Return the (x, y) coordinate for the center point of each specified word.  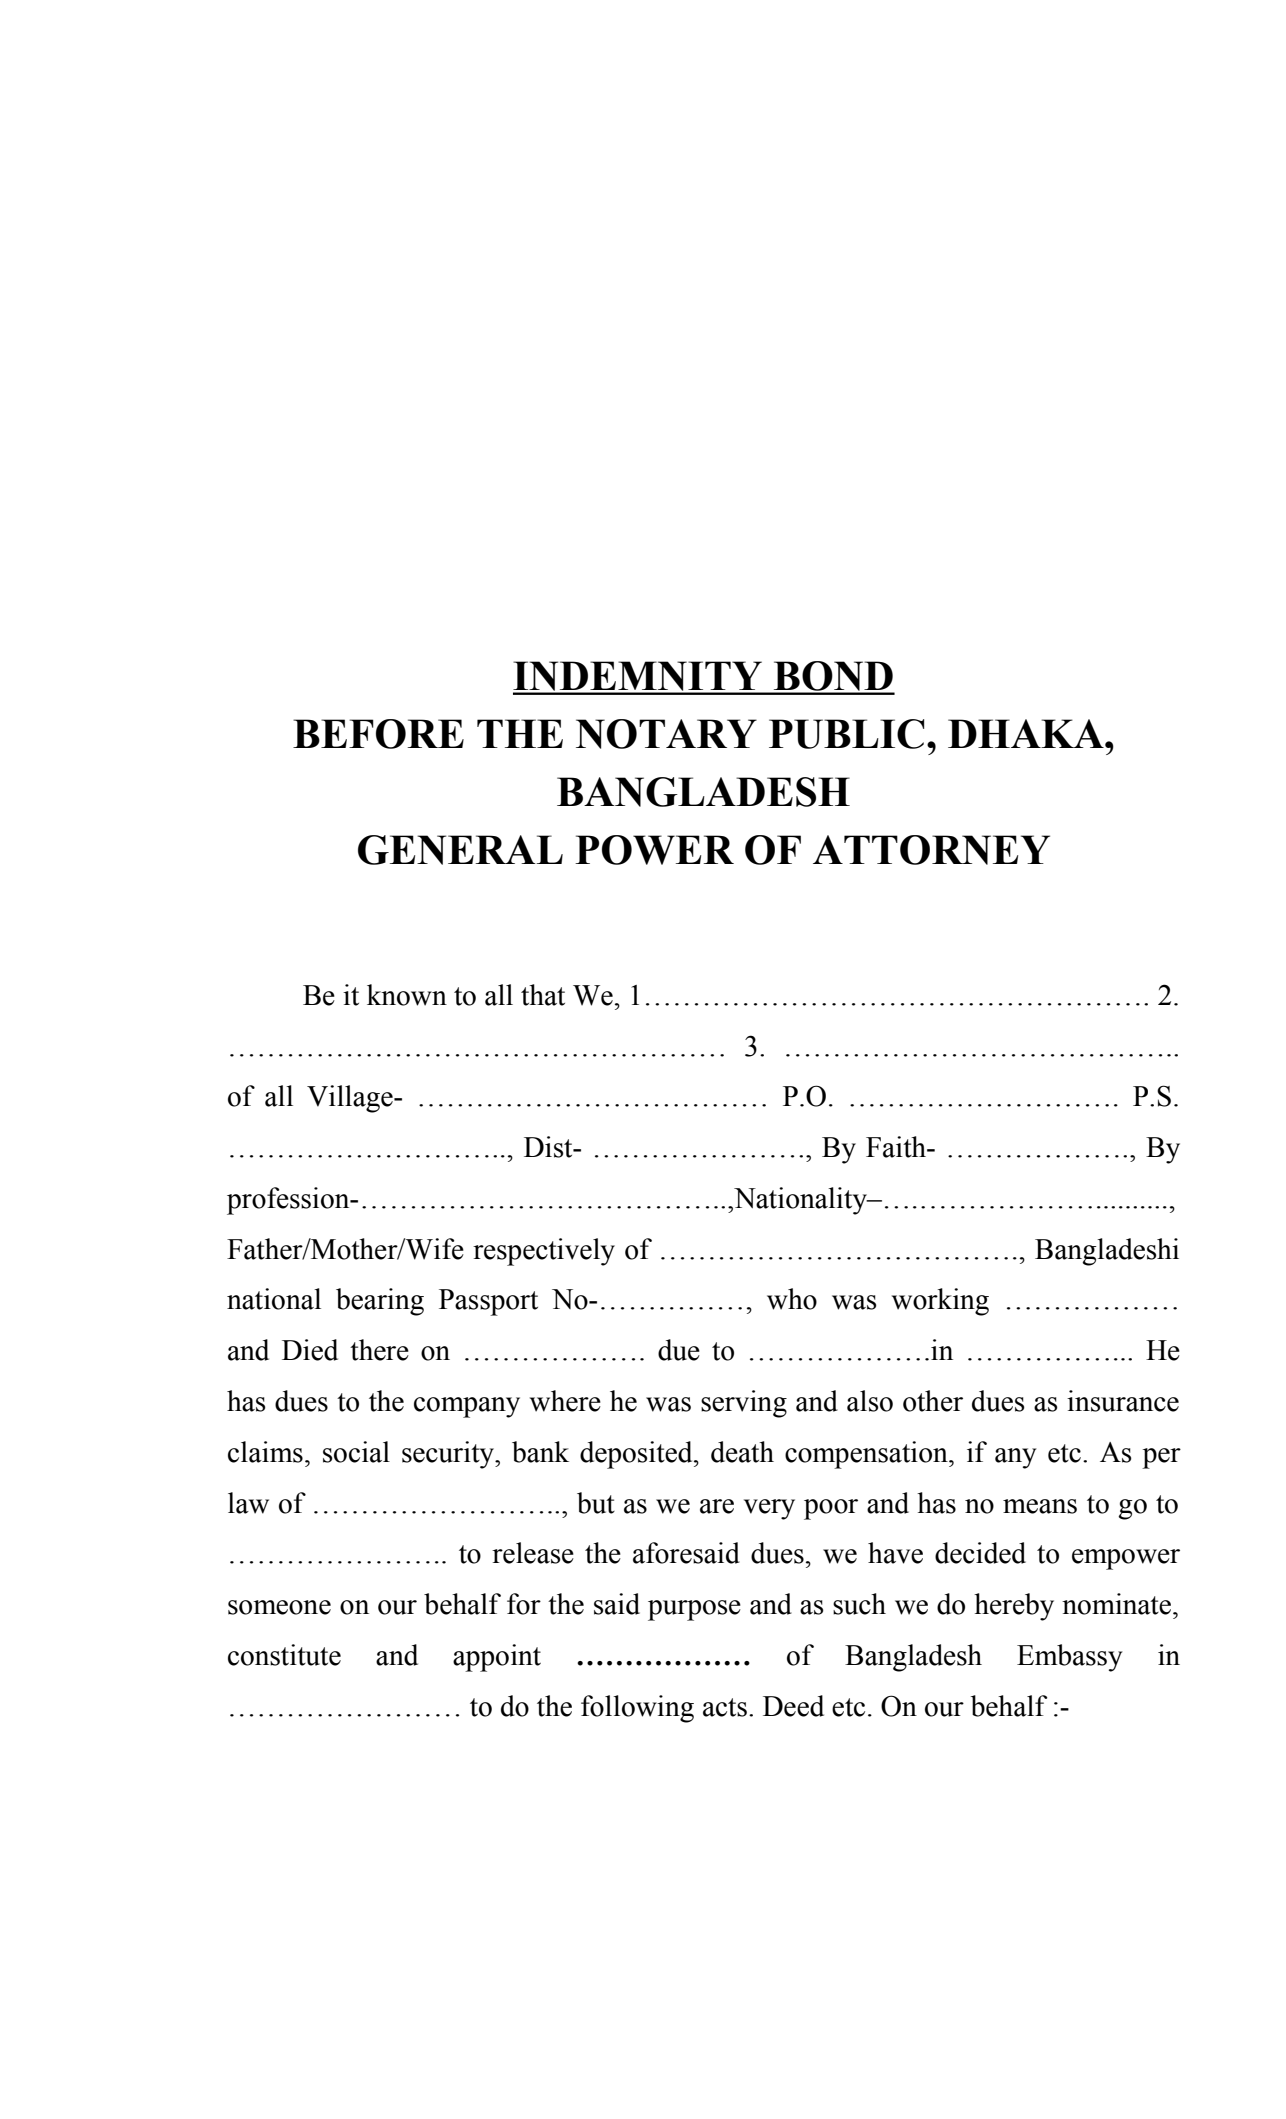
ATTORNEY (931, 850)
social (356, 1452)
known (407, 995)
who (792, 1299)
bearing (380, 1302)
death (742, 1452)
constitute (284, 1655)
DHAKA (1027, 733)
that (543, 995)
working (940, 1302)
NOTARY (666, 734)
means (1040, 1506)
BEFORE (378, 734)
